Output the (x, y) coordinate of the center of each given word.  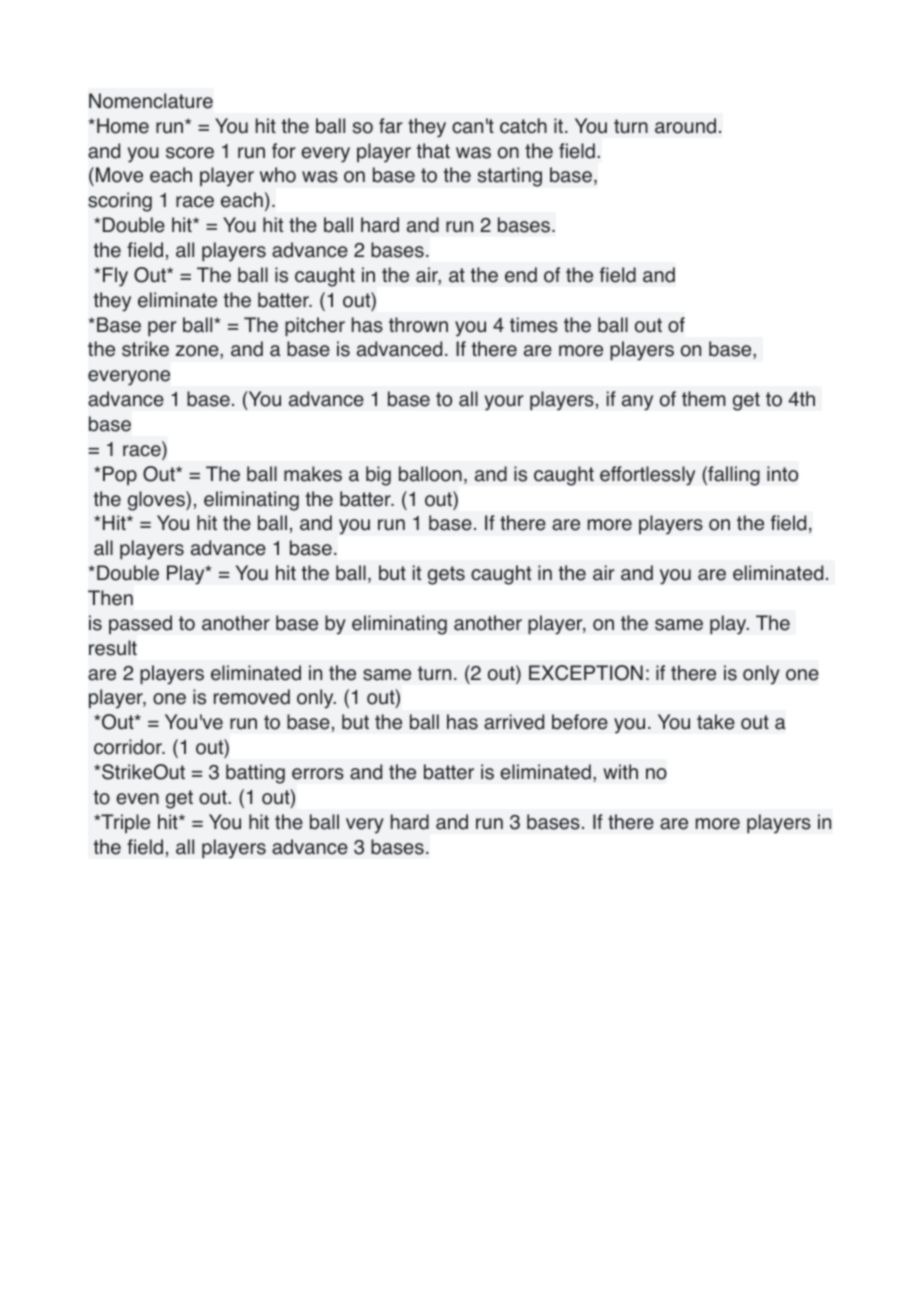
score (190, 153)
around (685, 126)
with (620, 771)
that (433, 151)
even (137, 799)
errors (318, 774)
